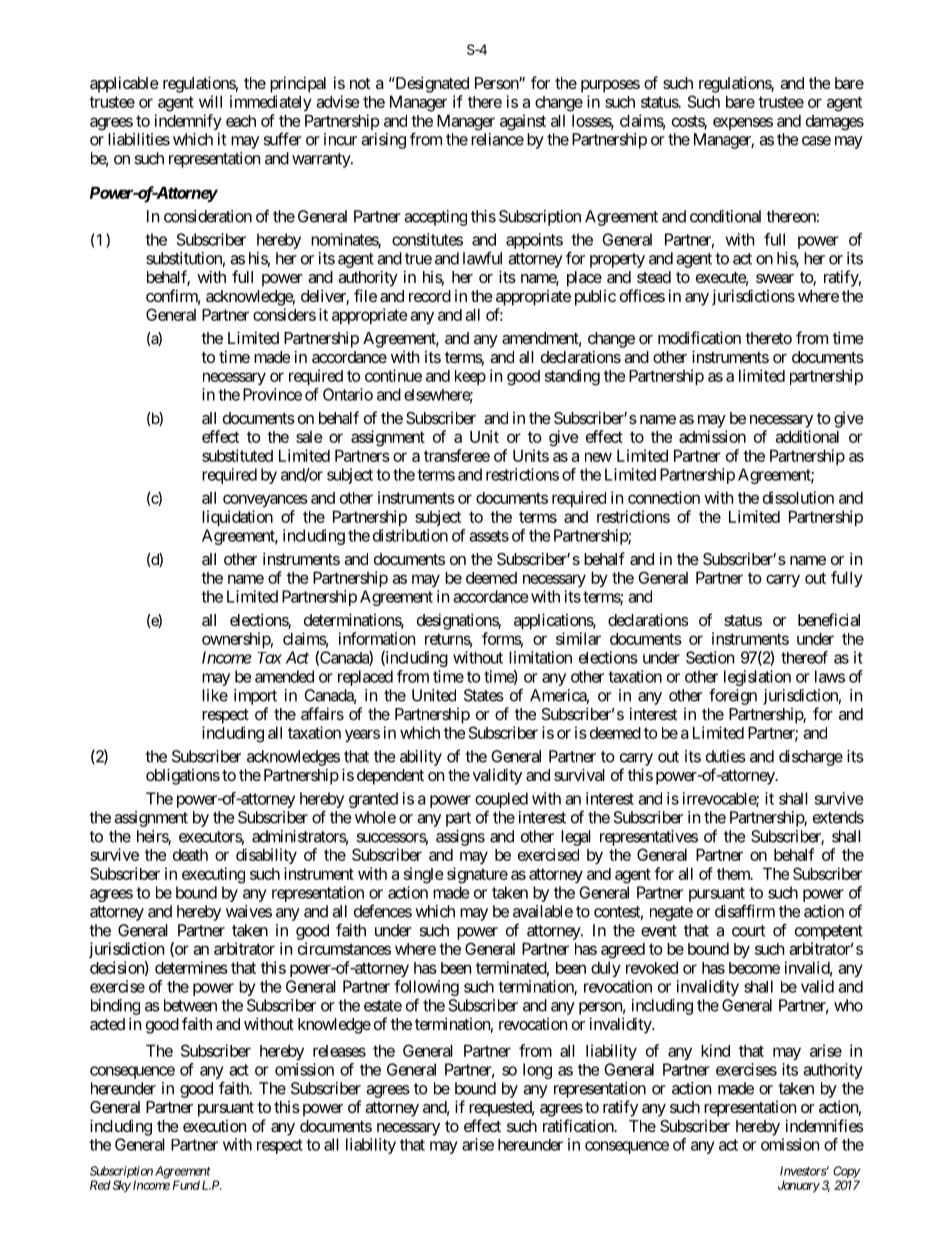  I want to click on keep, so click(470, 377).
